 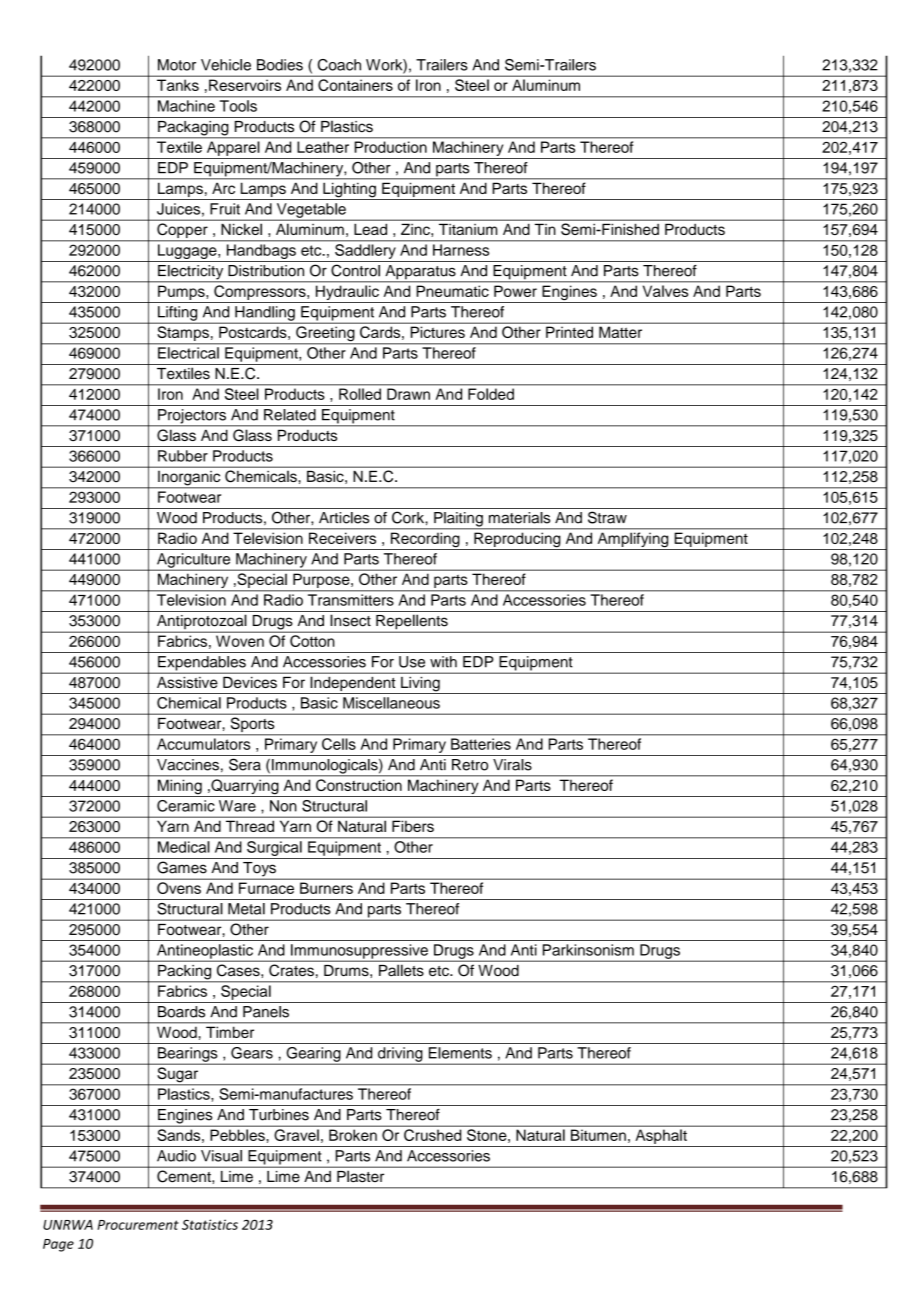 What do you see at coordinates (178, 85) in the screenshot?
I see `Tanks` at bounding box center [178, 85].
